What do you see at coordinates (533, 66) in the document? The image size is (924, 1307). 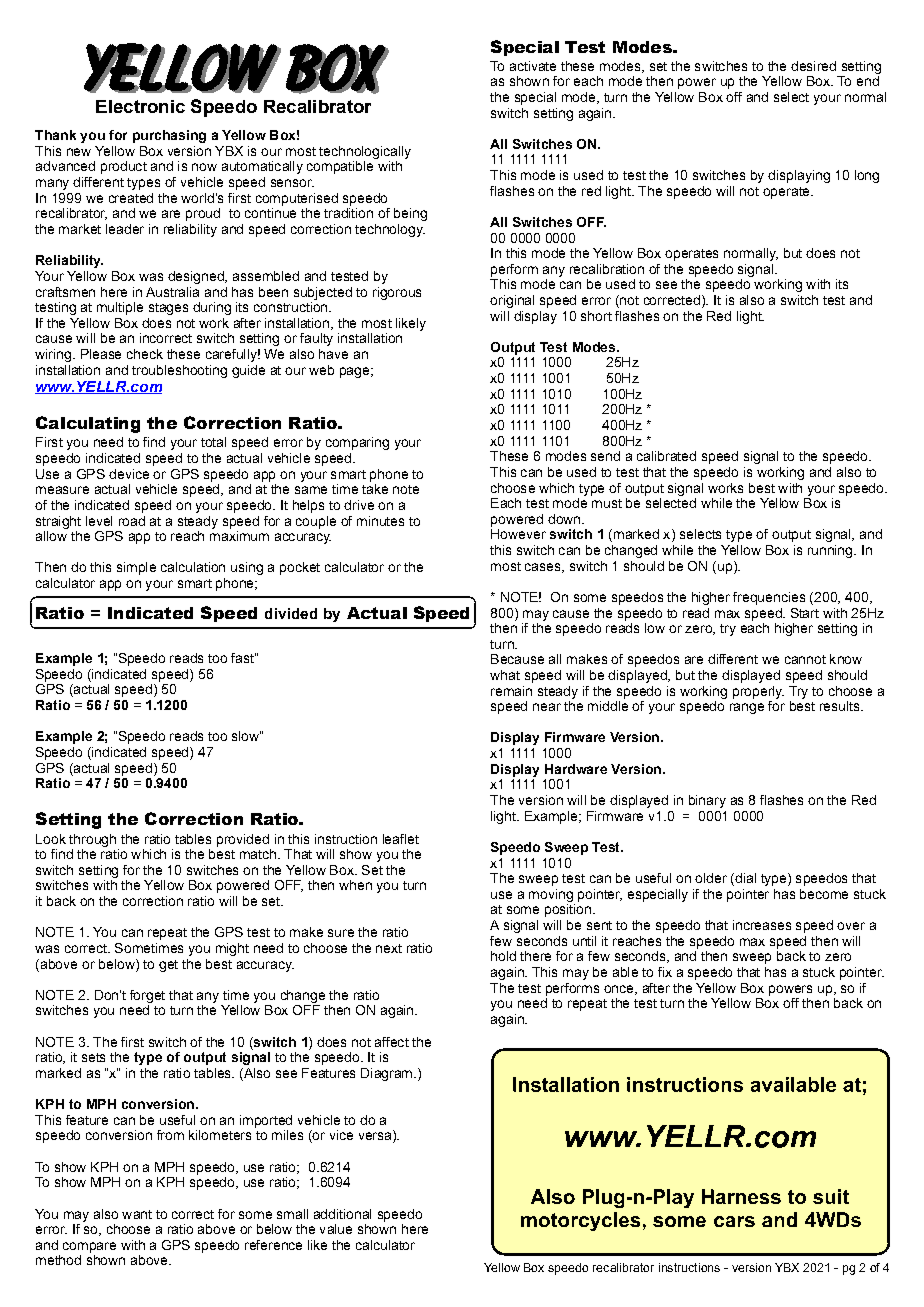 I see `activate` at bounding box center [533, 66].
